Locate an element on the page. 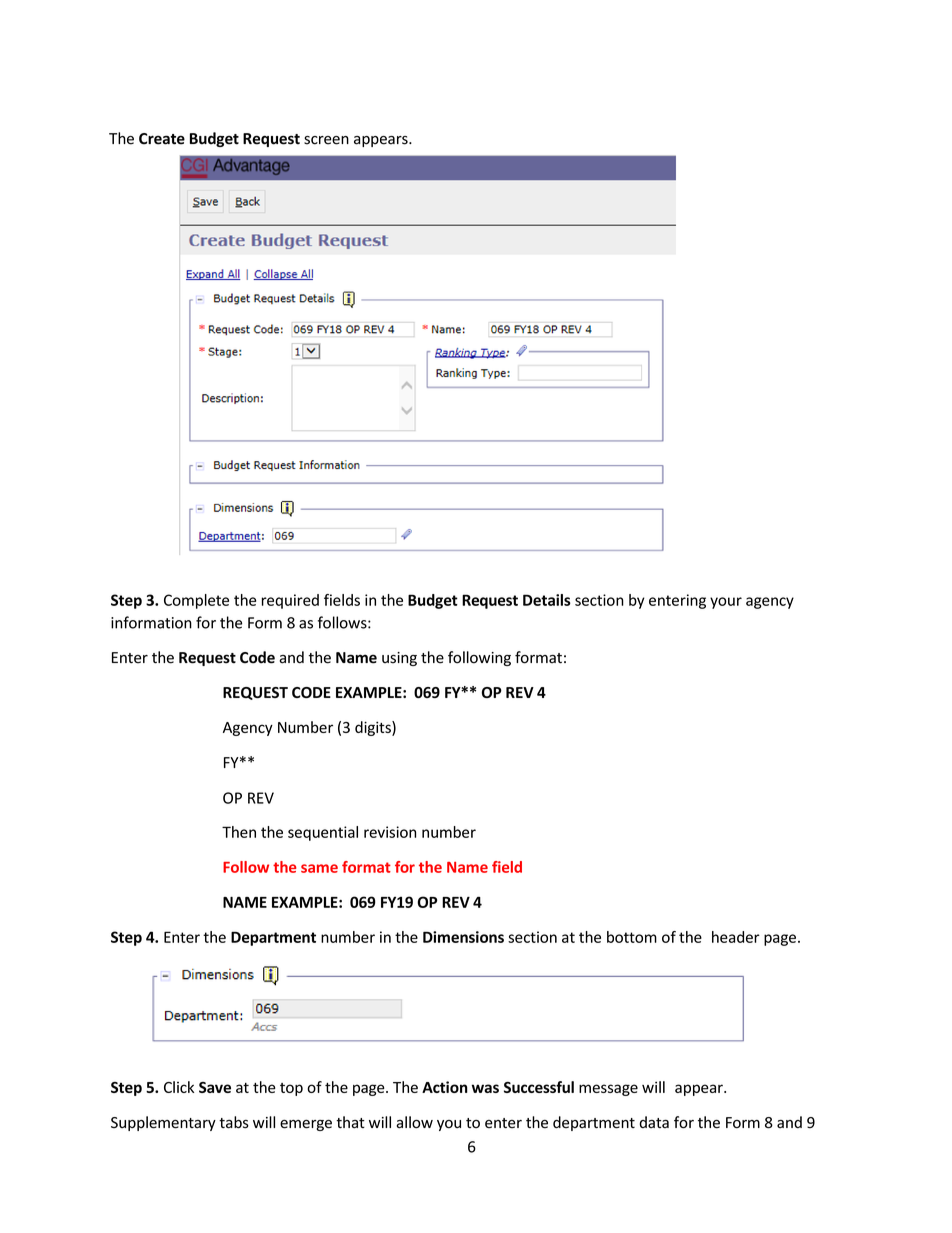  your is located at coordinates (726, 603).
